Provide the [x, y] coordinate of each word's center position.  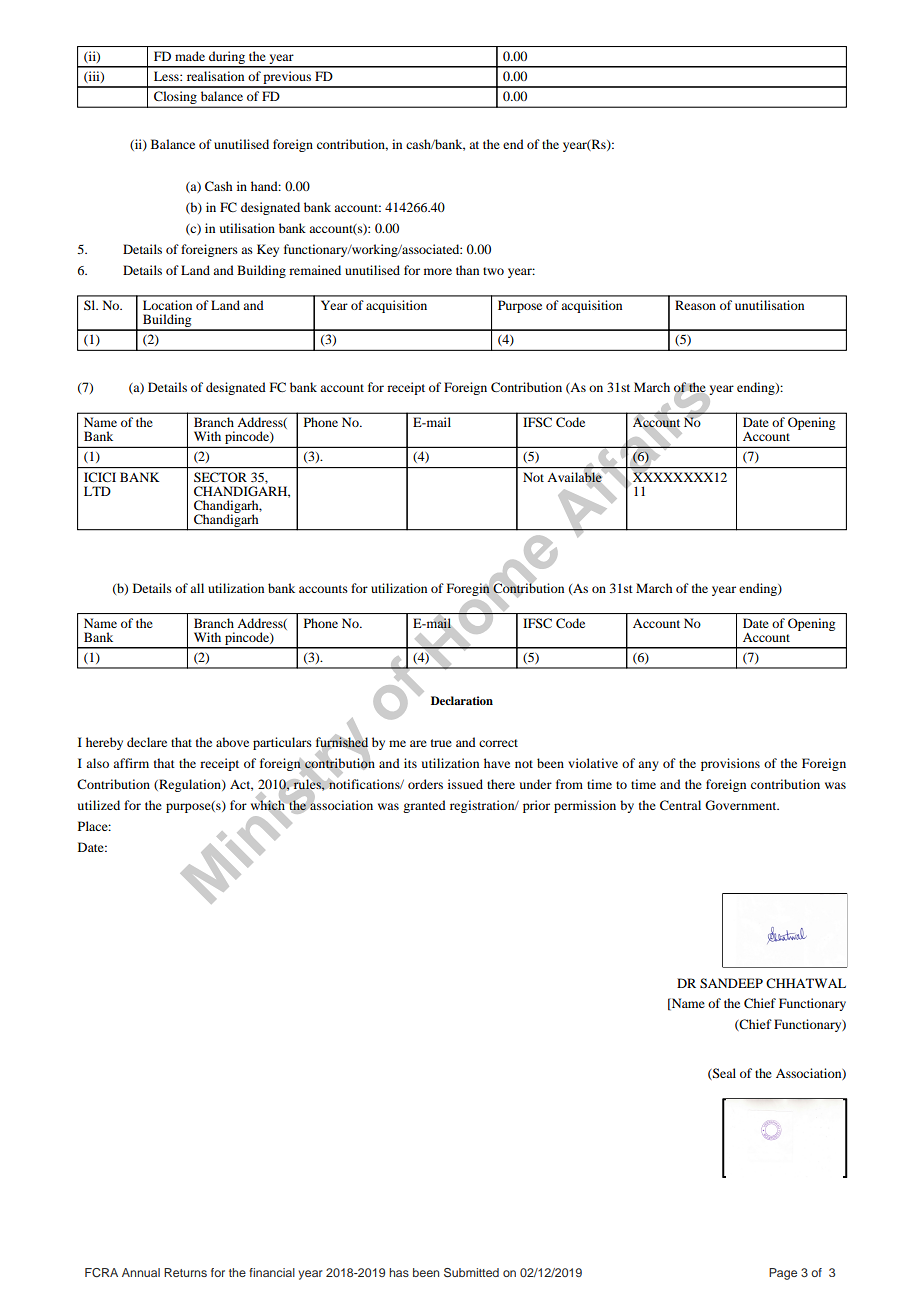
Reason [695, 305]
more [438, 271]
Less [167, 76]
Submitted [471, 1273]
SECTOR [220, 477]
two [493, 271]
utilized [99, 805]
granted [424, 806]
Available [575, 477]
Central [680, 805]
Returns [185, 1272]
